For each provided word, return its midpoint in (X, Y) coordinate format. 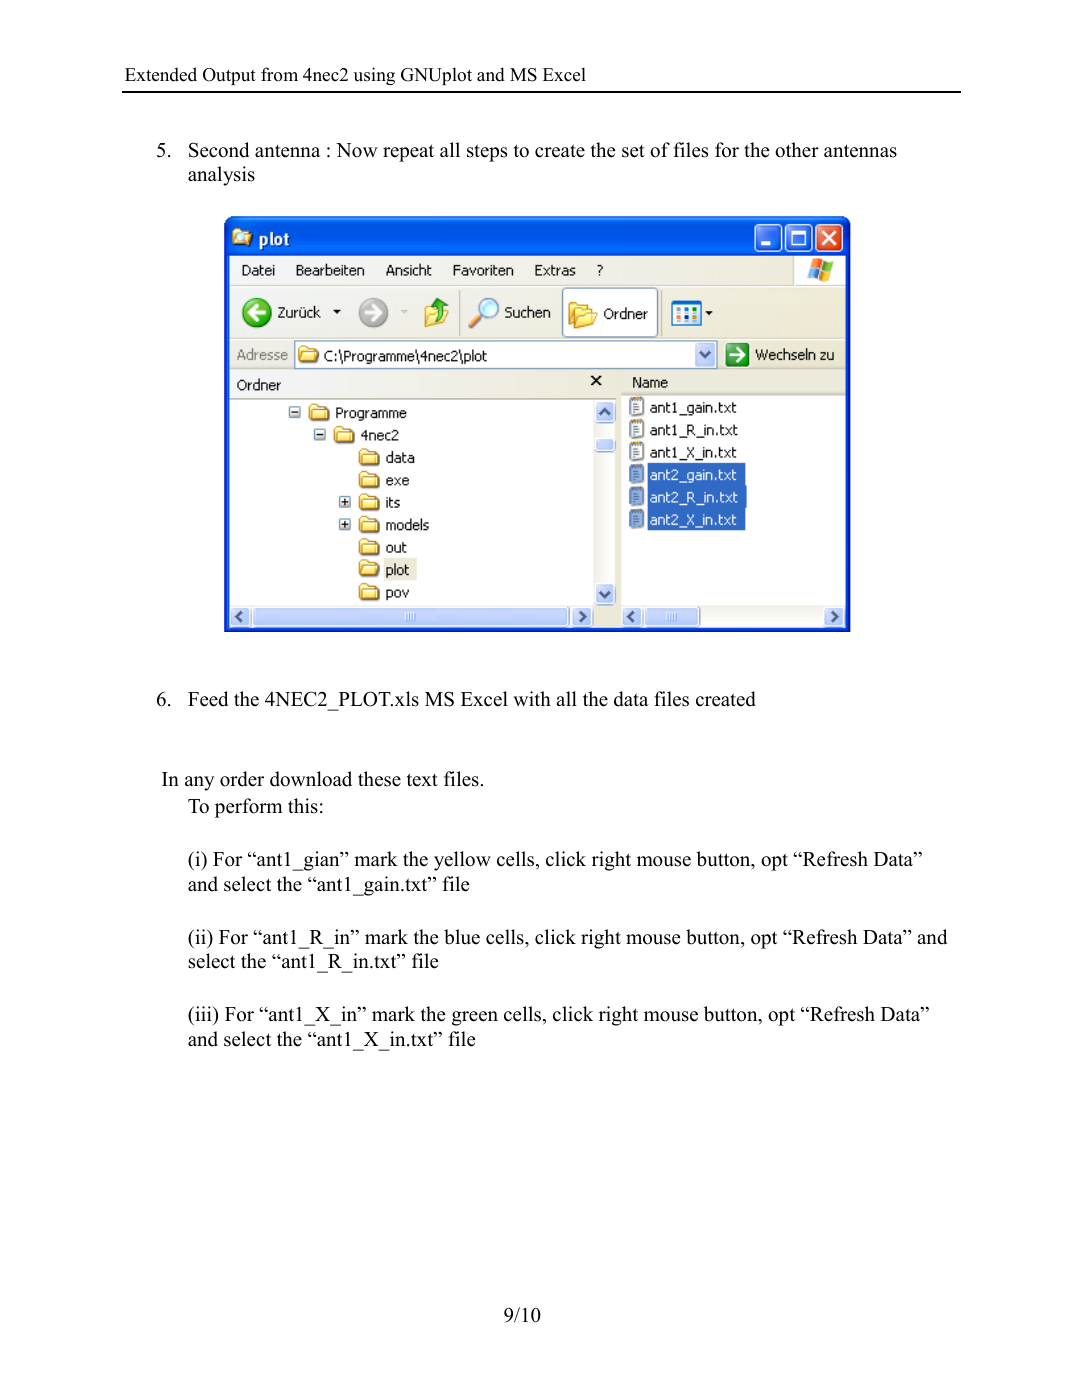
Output (229, 76)
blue (462, 937)
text (422, 780)
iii (203, 1013)
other (797, 150)
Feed (208, 699)
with (532, 698)
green (475, 1018)
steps (487, 153)
